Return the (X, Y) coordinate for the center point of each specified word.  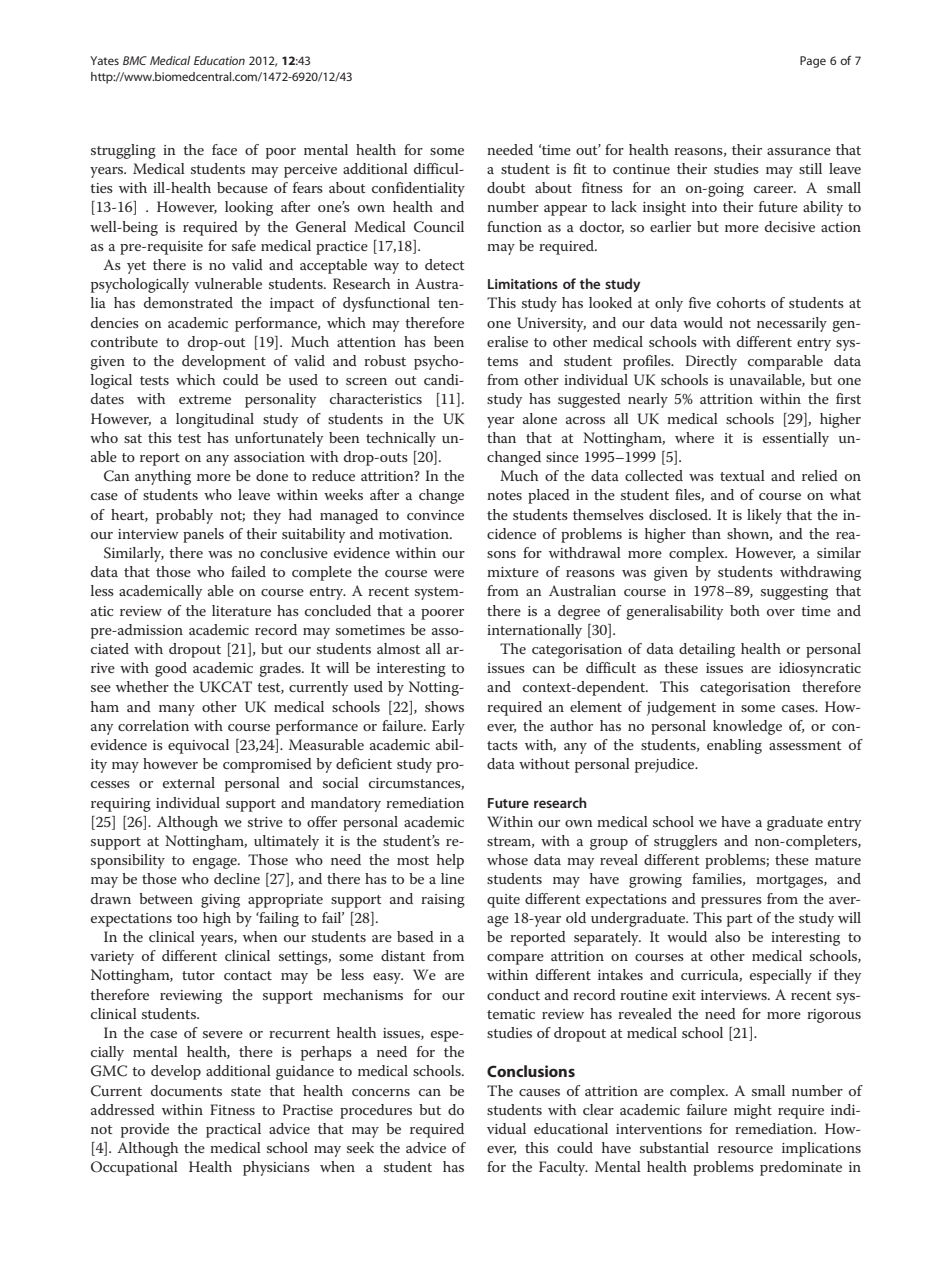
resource (745, 1149)
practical (233, 1130)
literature (241, 610)
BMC (135, 60)
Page (813, 62)
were (449, 573)
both (745, 610)
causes (539, 1092)
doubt (506, 187)
